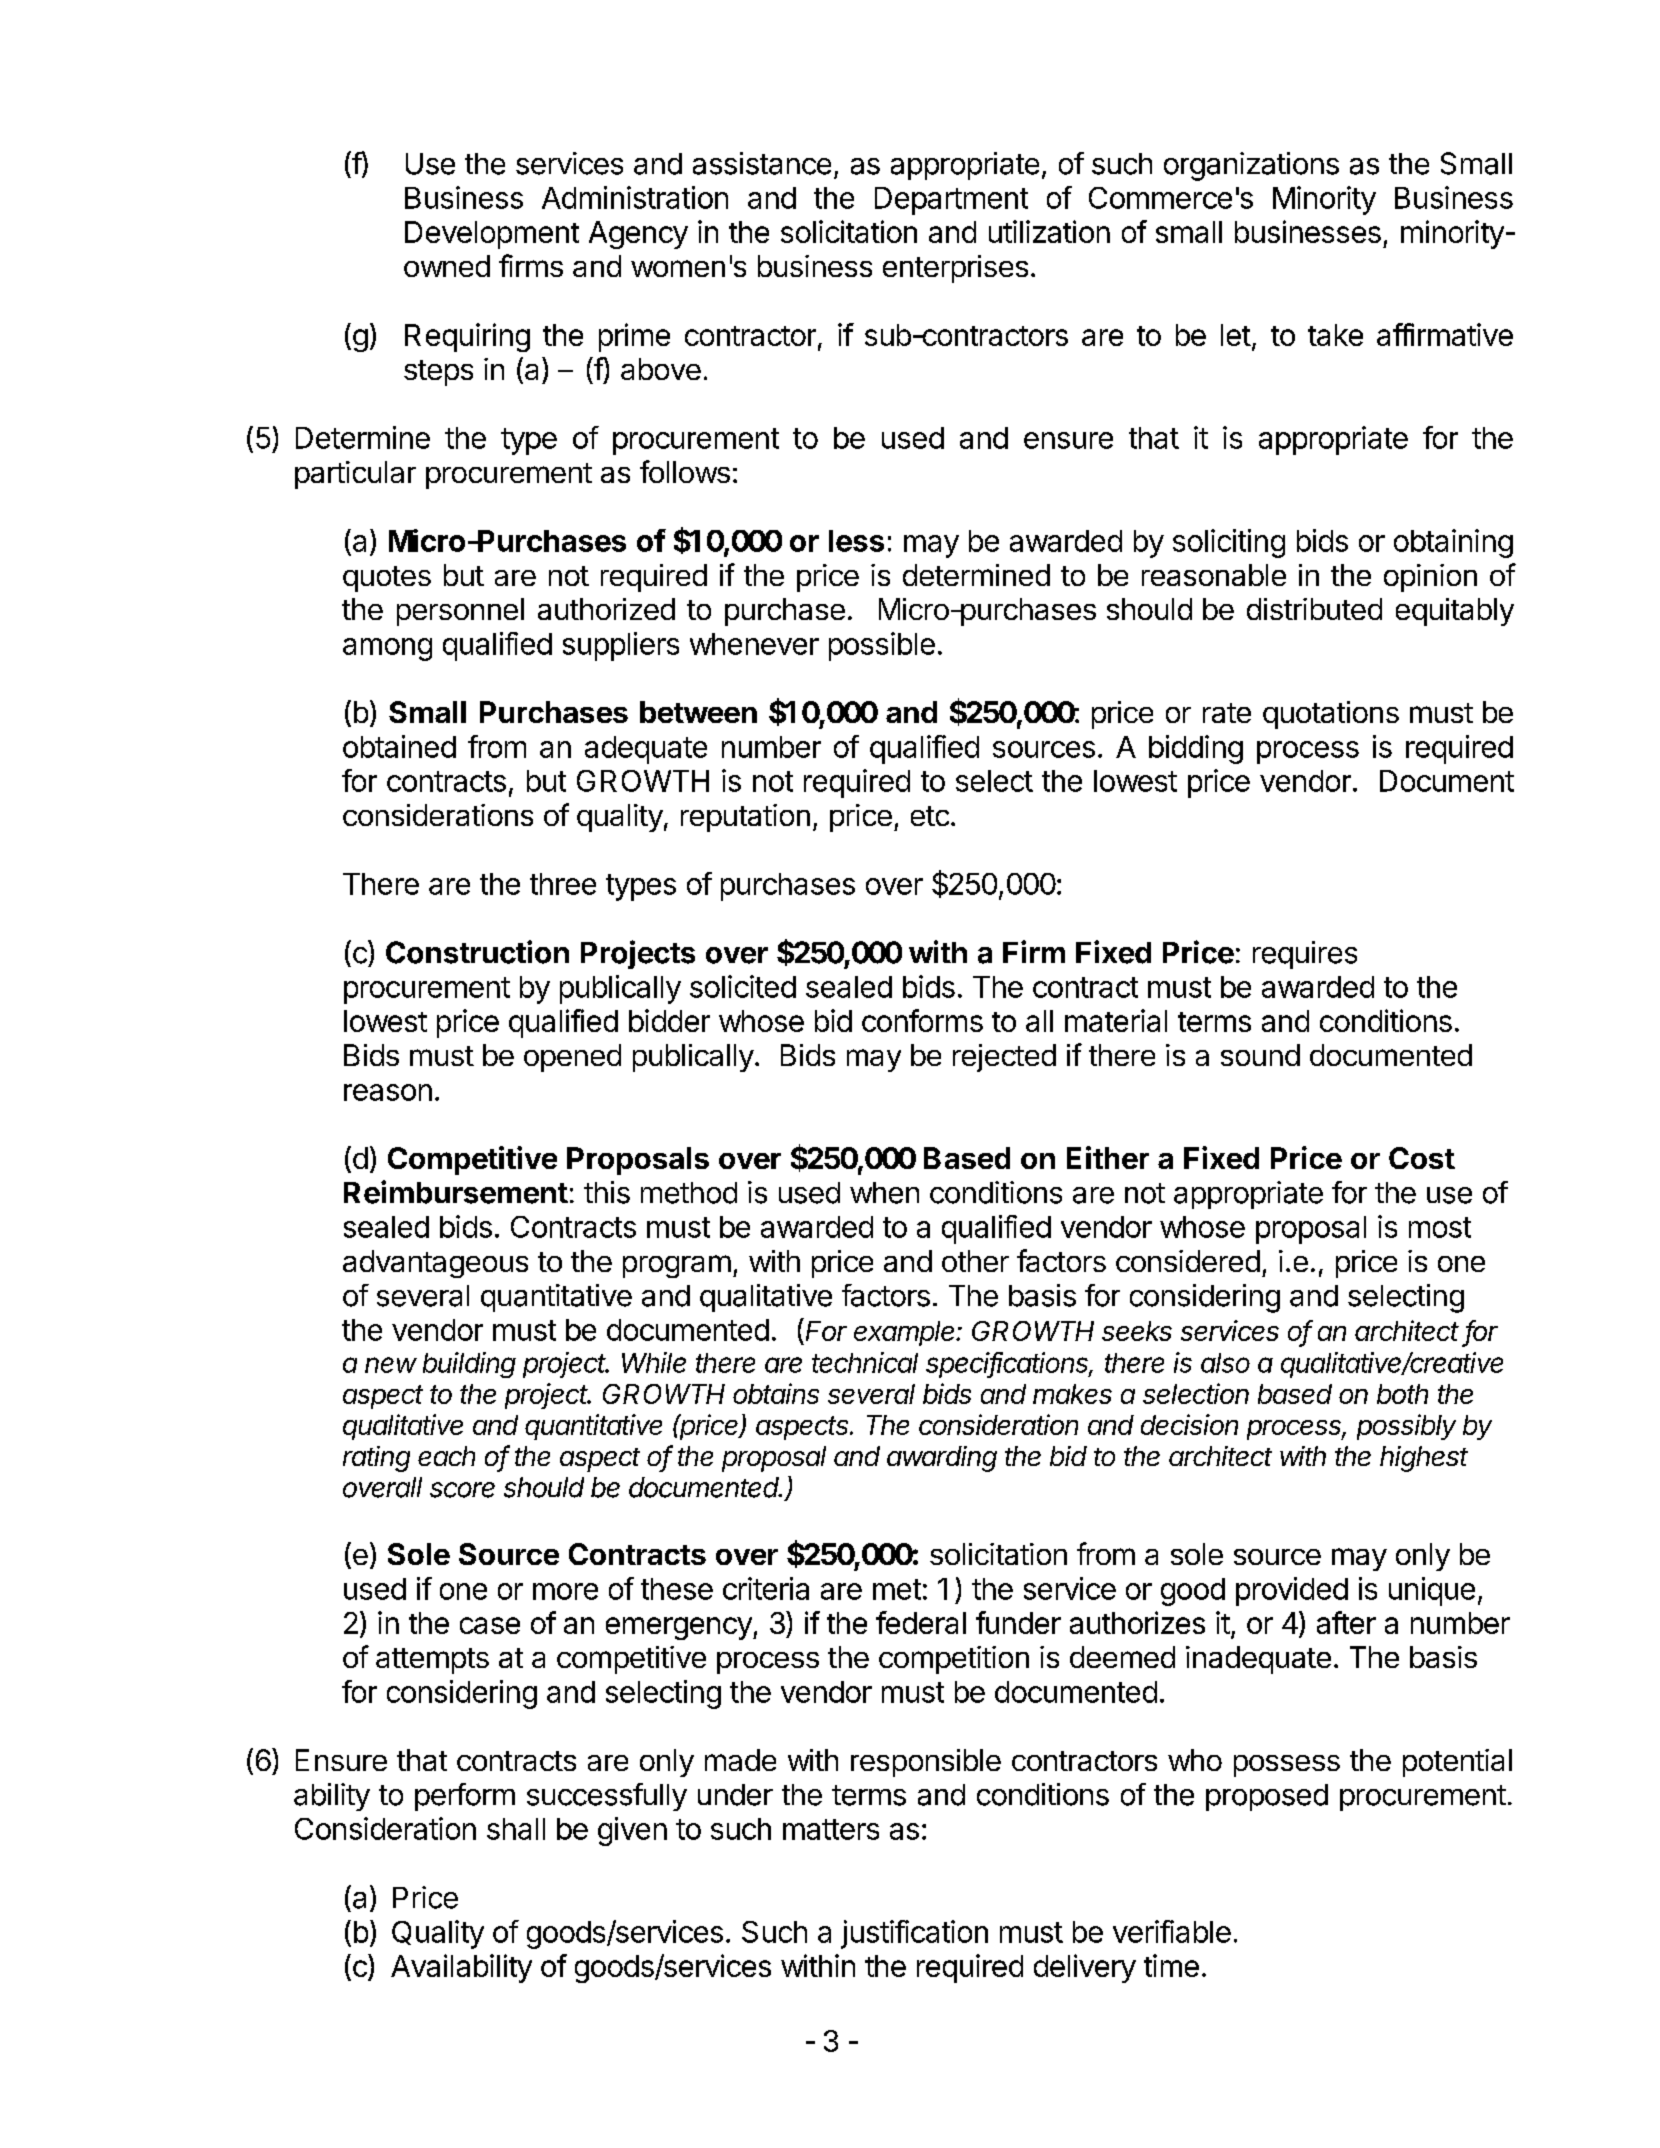 The height and width of the screenshot is (2148, 1660). Describe the element at coordinates (1251, 166) in the screenshot. I see `organizations` at that location.
